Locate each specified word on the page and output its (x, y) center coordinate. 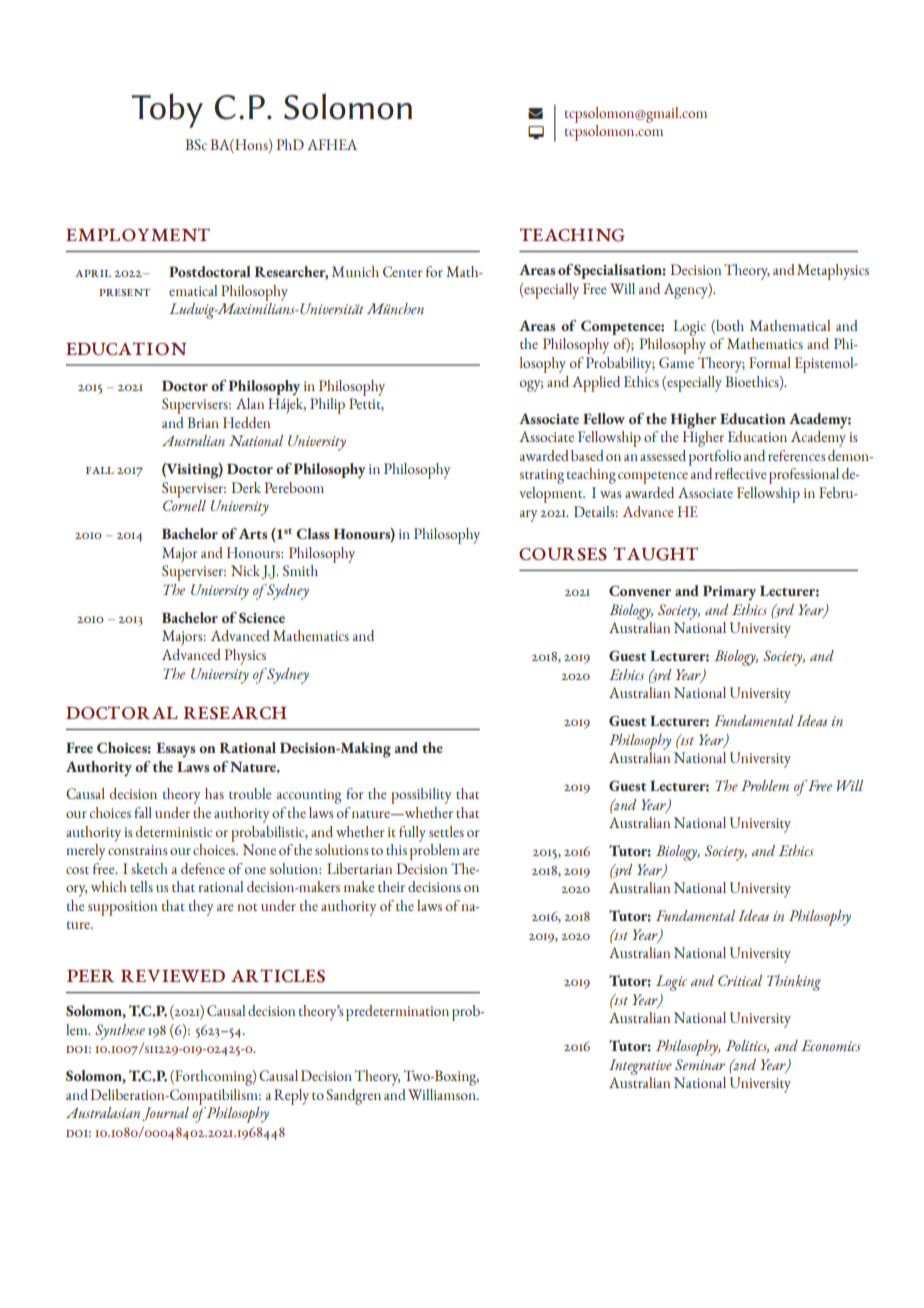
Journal (165, 1114)
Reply (291, 1097)
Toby (167, 110)
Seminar (700, 1064)
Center (402, 271)
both (729, 325)
